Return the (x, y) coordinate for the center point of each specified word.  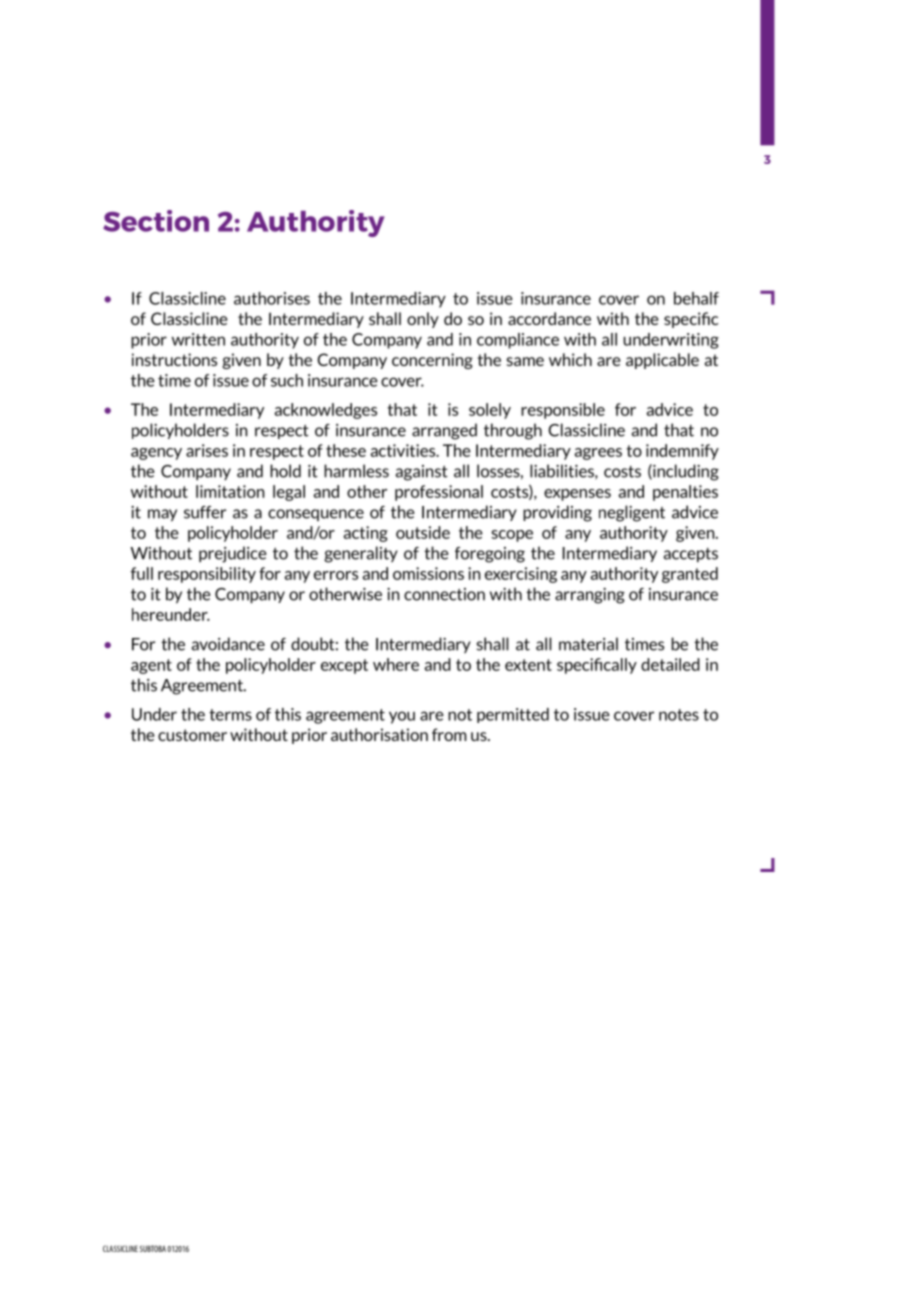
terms (230, 715)
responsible (563, 411)
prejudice (232, 554)
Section (156, 221)
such (287, 380)
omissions (428, 573)
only (423, 320)
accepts (691, 555)
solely (490, 411)
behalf (696, 298)
